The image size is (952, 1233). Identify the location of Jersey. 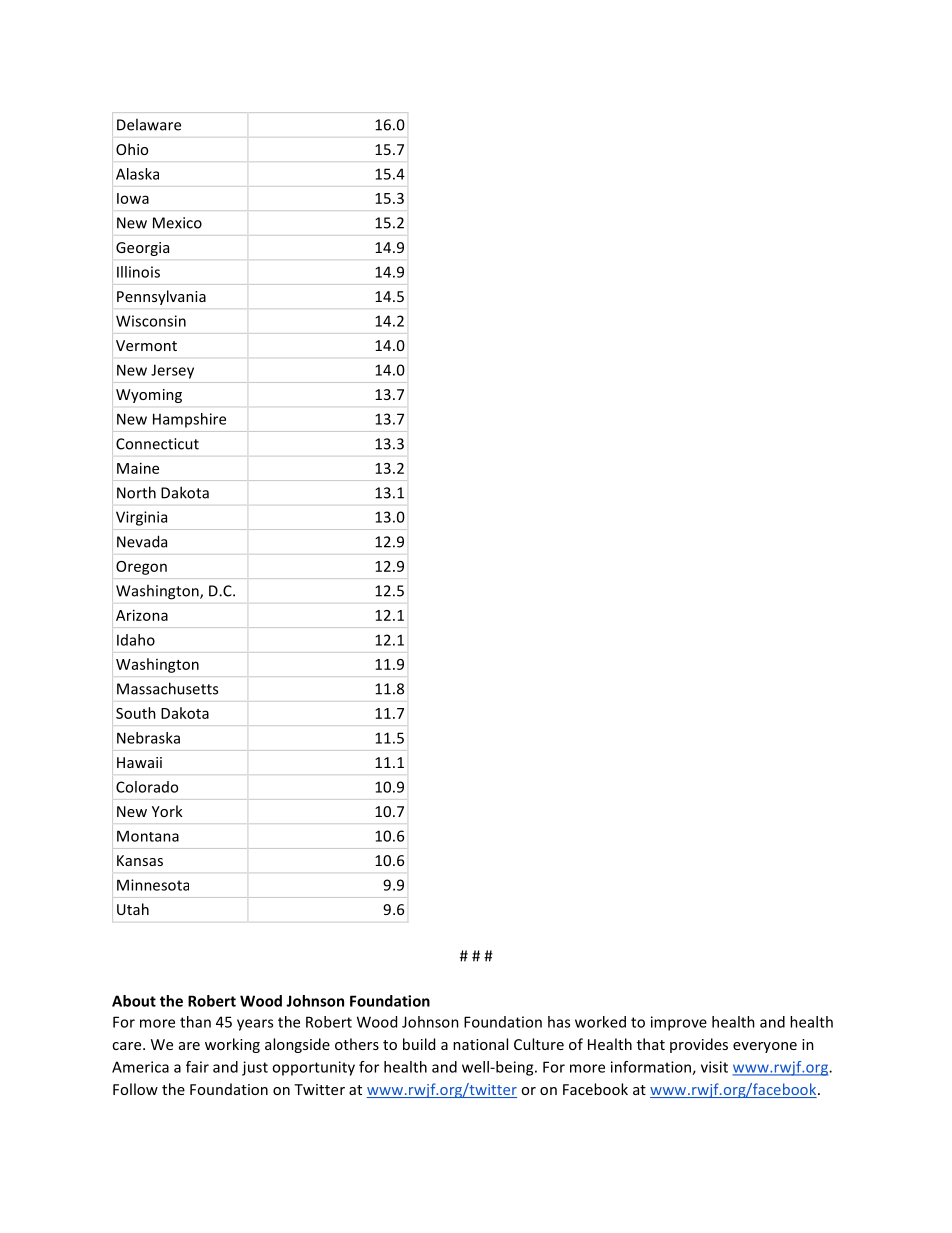
(172, 371).
